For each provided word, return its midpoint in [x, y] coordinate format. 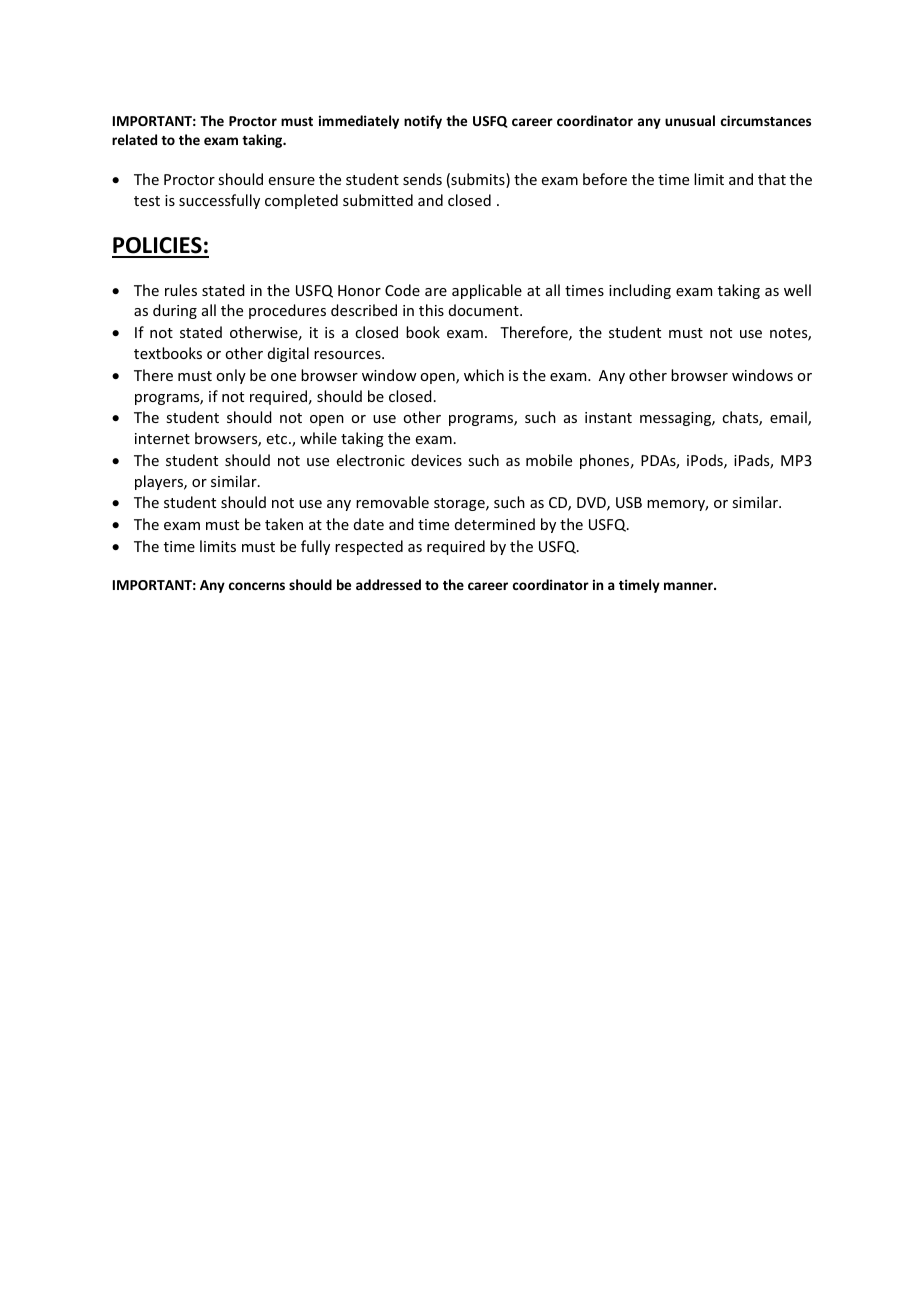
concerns [257, 586]
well [797, 290]
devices [436, 460]
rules [181, 290]
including [640, 291]
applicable [487, 291]
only [231, 376]
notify [423, 122]
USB [629, 502]
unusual [690, 120]
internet [162, 438]
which [484, 375]
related [134, 139]
